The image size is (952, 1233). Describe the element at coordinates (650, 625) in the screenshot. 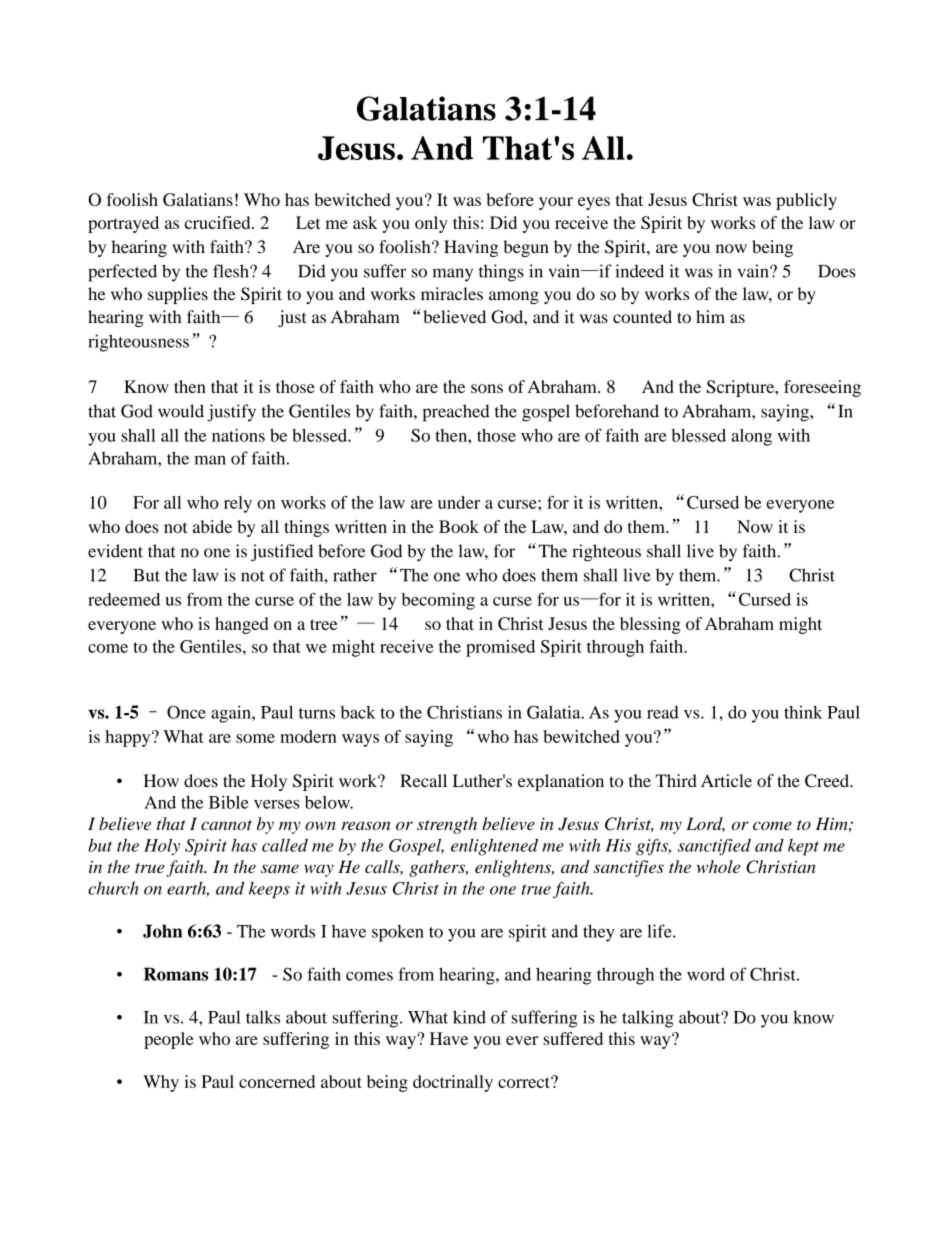

I see `blessing` at that location.
